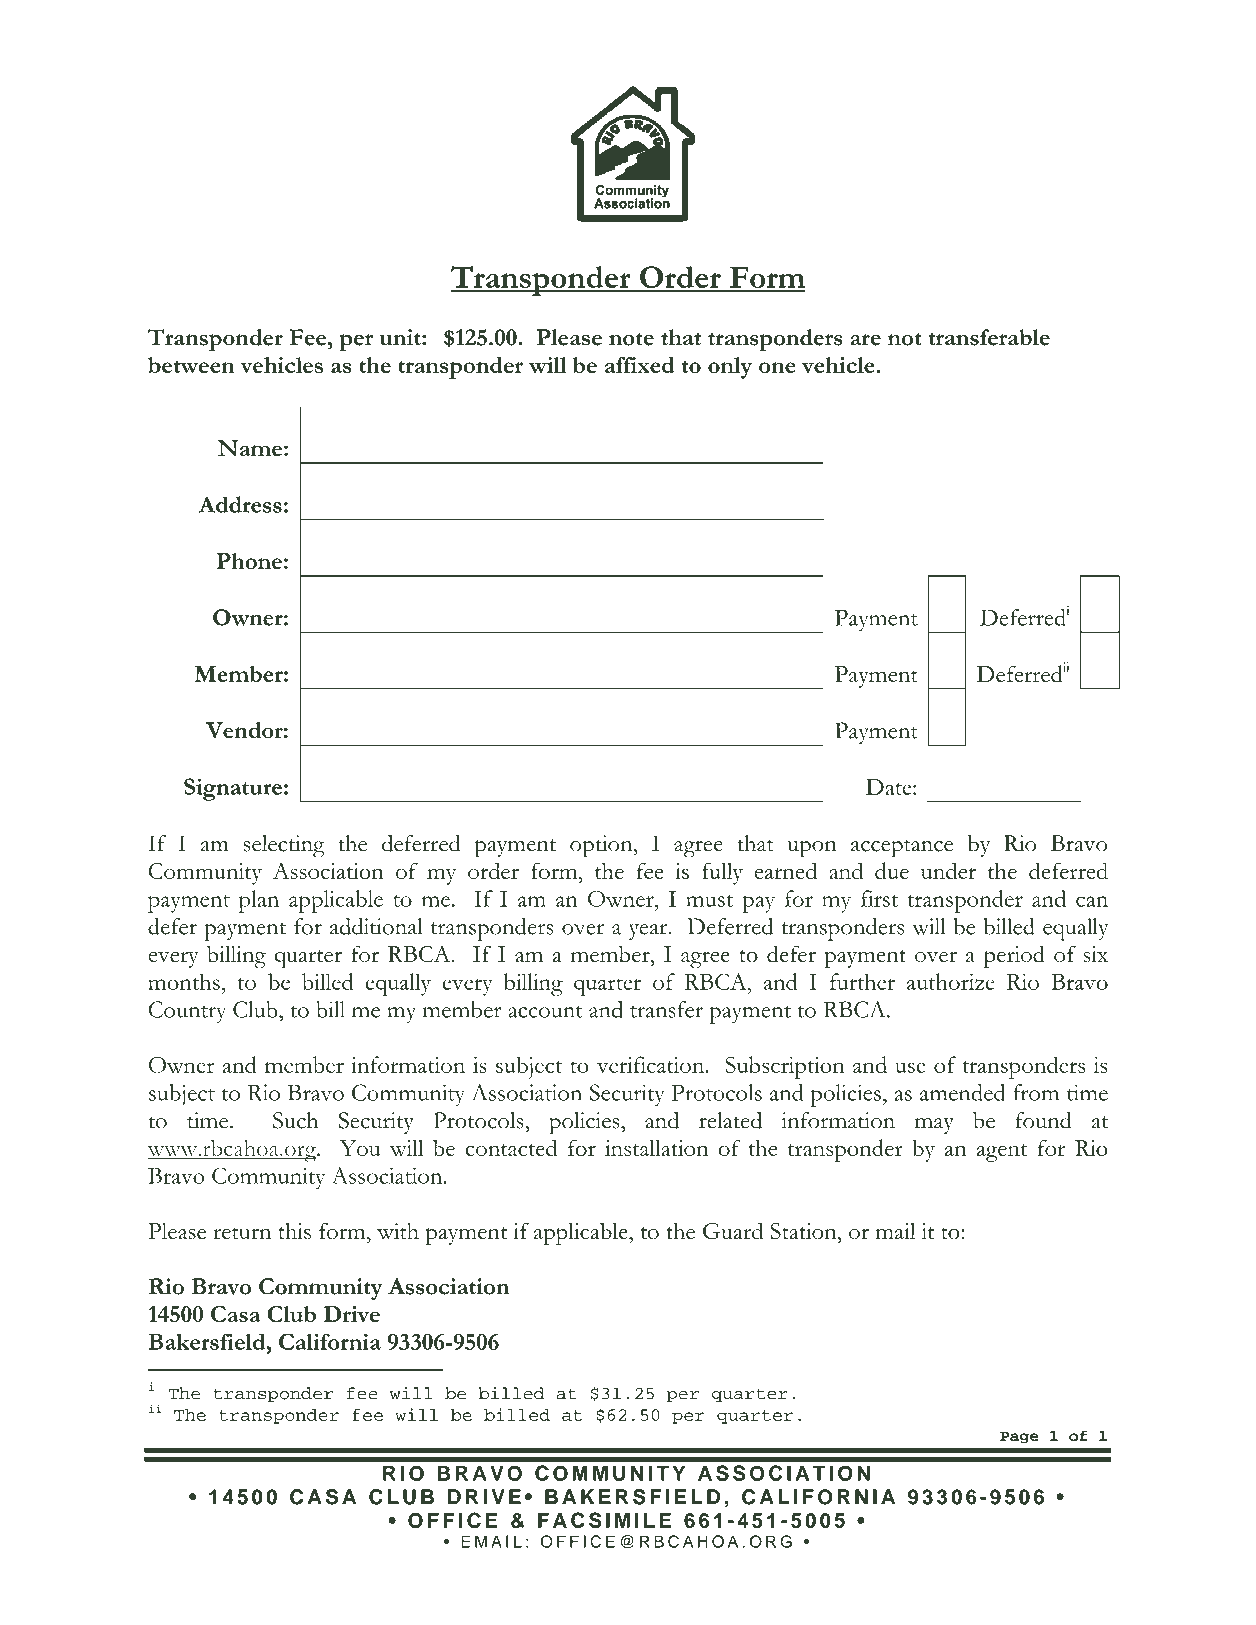  What do you see at coordinates (1019, 1437) in the screenshot?
I see `Page` at bounding box center [1019, 1437].
